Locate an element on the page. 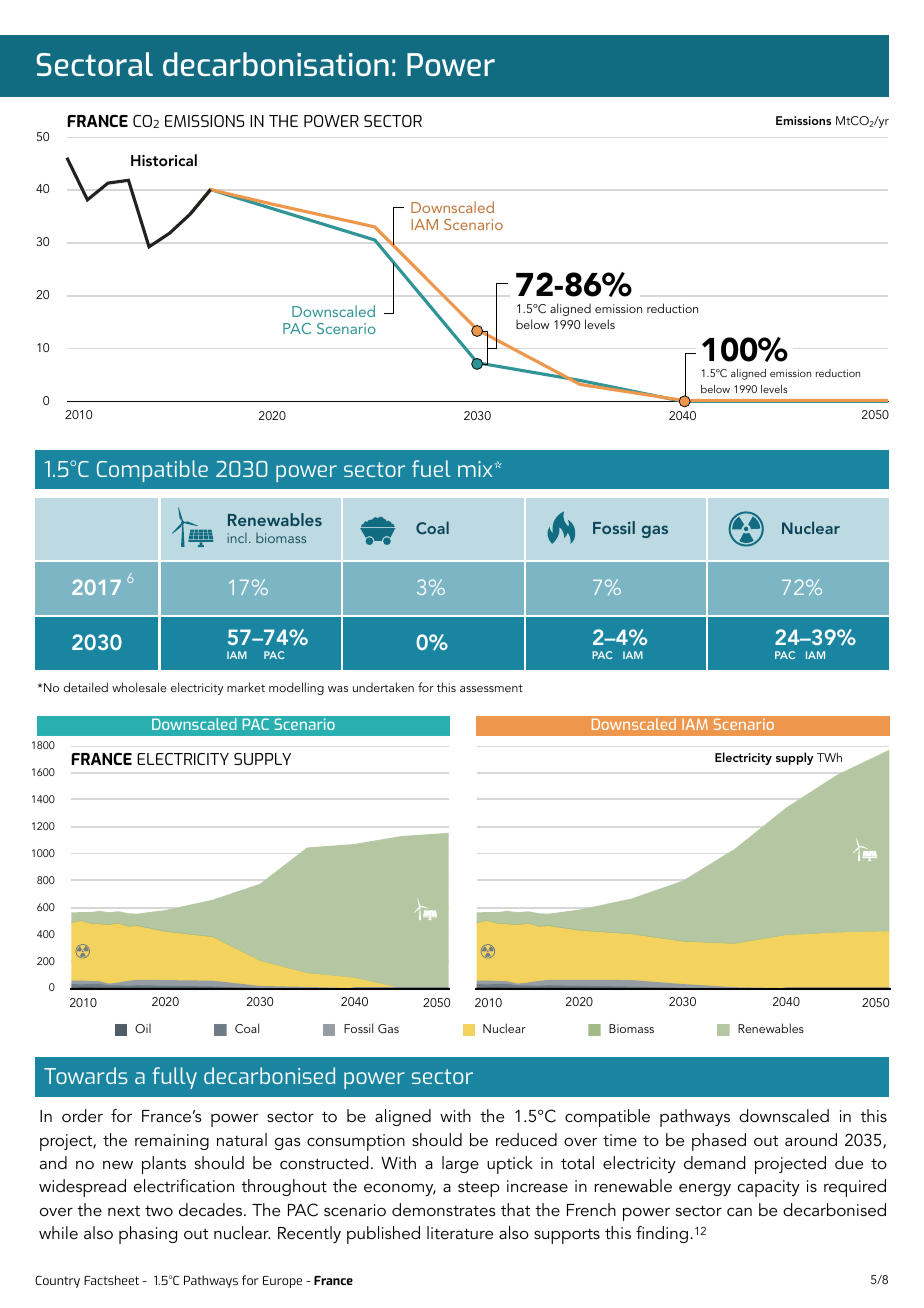 The image size is (924, 1308). Oil is located at coordinates (143, 1029).
